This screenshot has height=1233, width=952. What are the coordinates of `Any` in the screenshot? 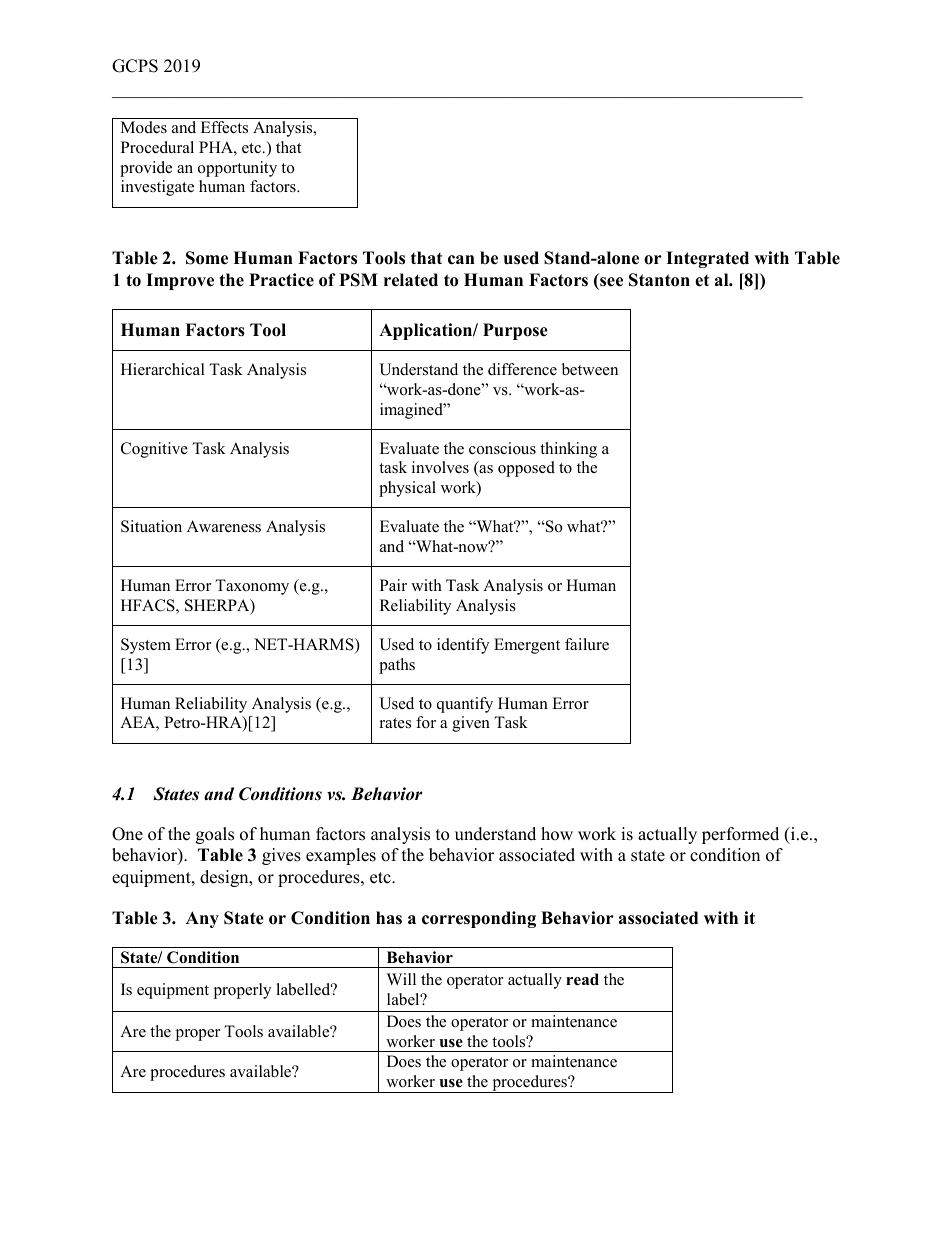 It's located at (202, 919).
